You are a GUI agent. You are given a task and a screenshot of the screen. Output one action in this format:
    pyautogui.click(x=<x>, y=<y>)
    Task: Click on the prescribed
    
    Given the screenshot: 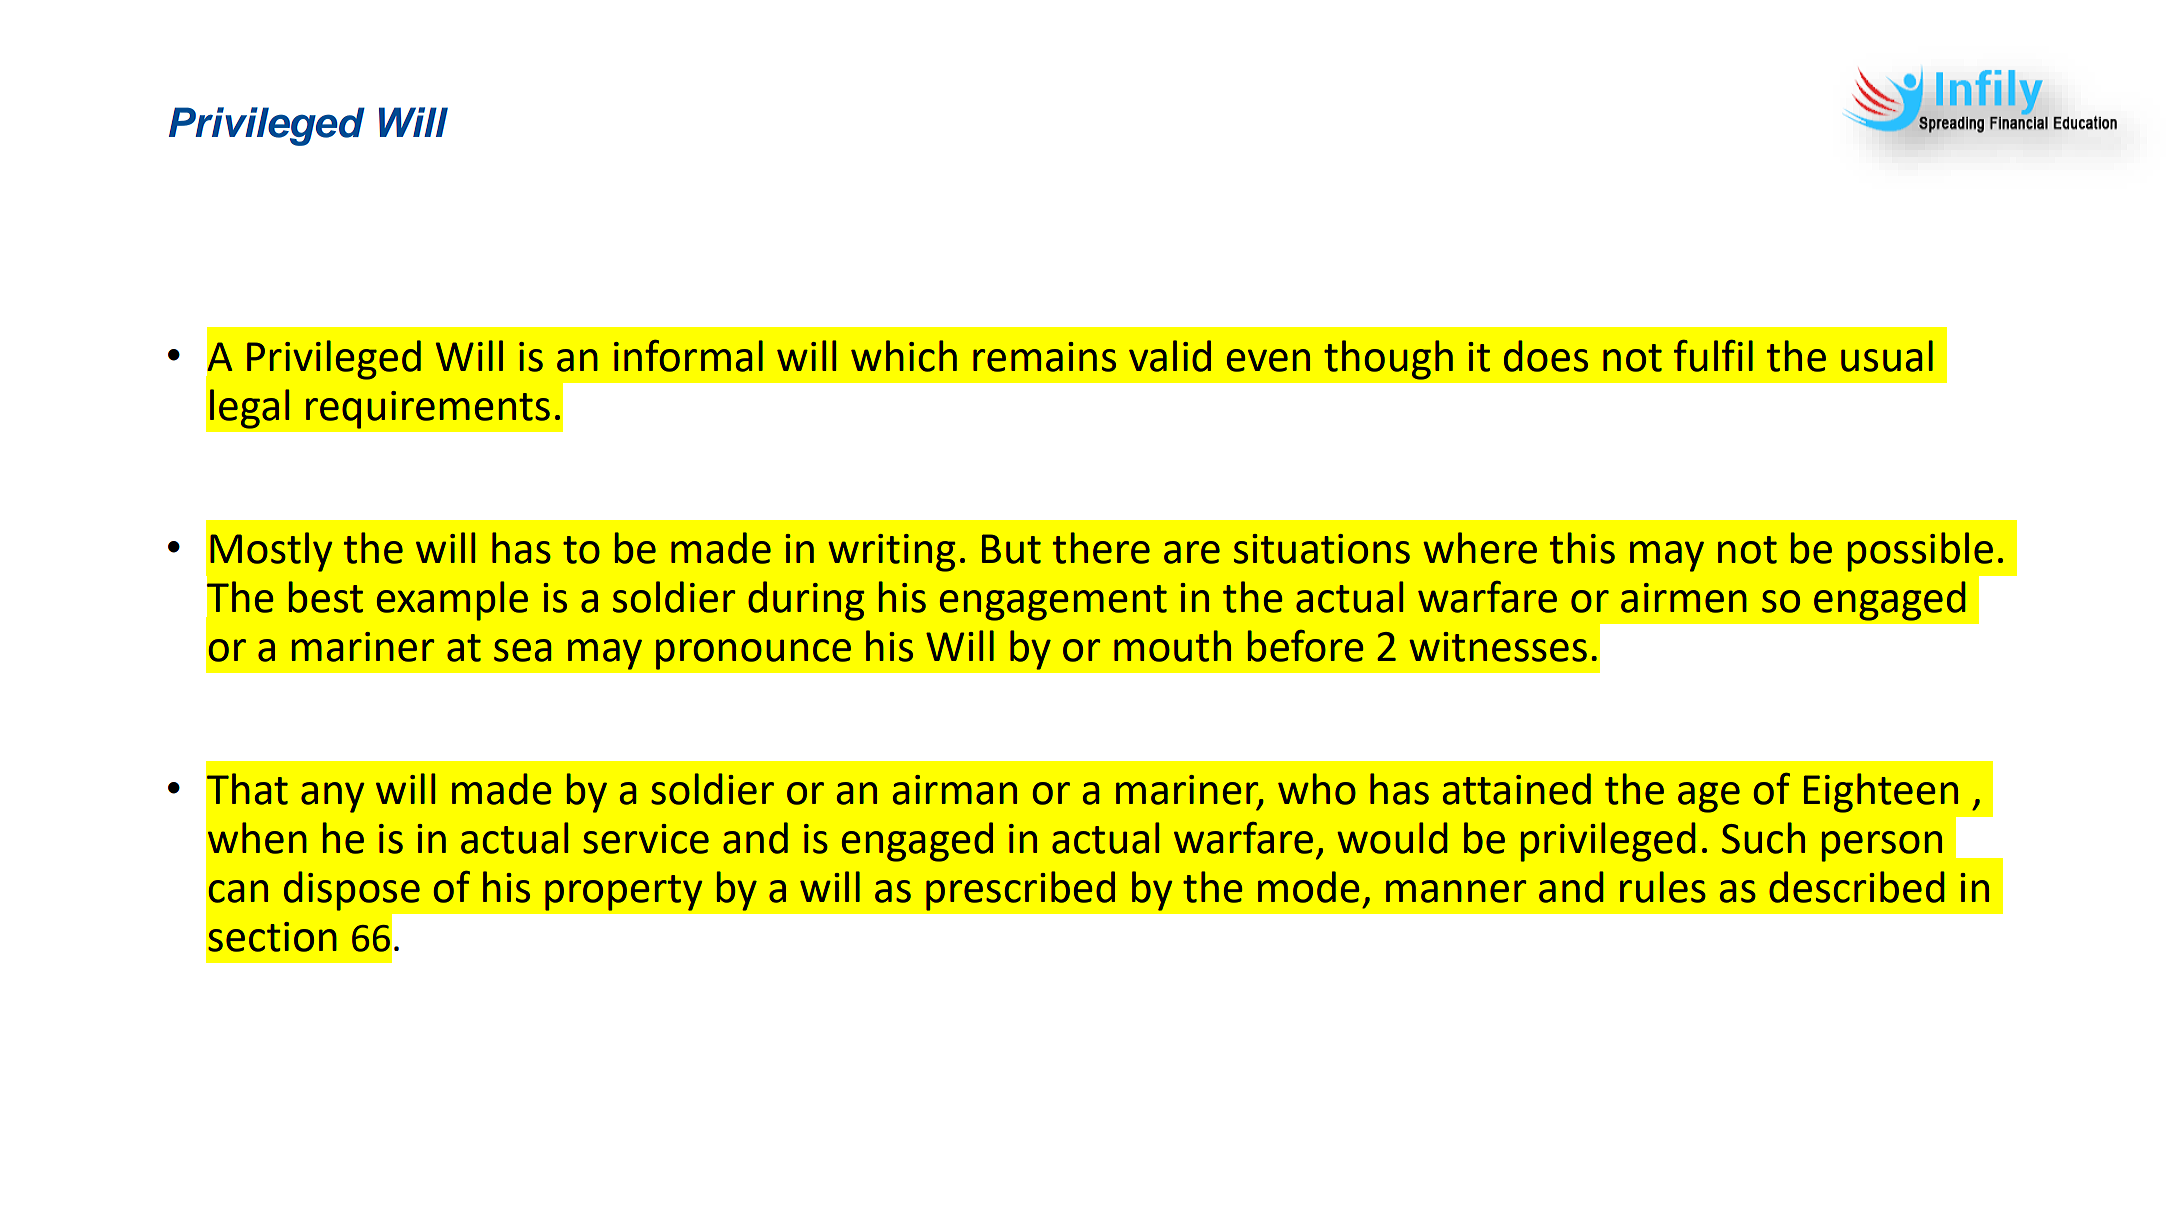 What is the action you would take?
    pyautogui.click(x=1020, y=891)
